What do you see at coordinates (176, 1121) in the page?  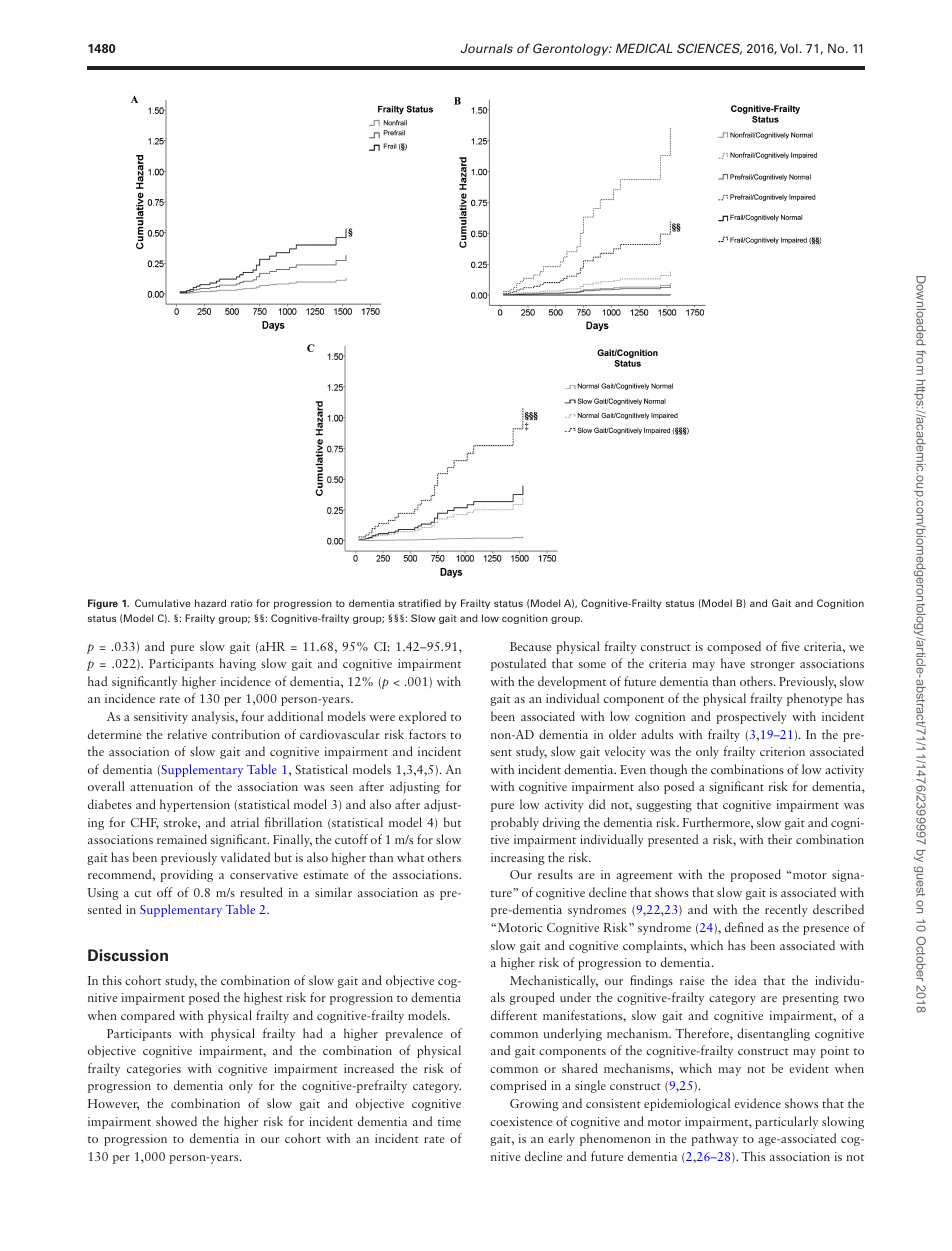 I see `showed` at bounding box center [176, 1121].
